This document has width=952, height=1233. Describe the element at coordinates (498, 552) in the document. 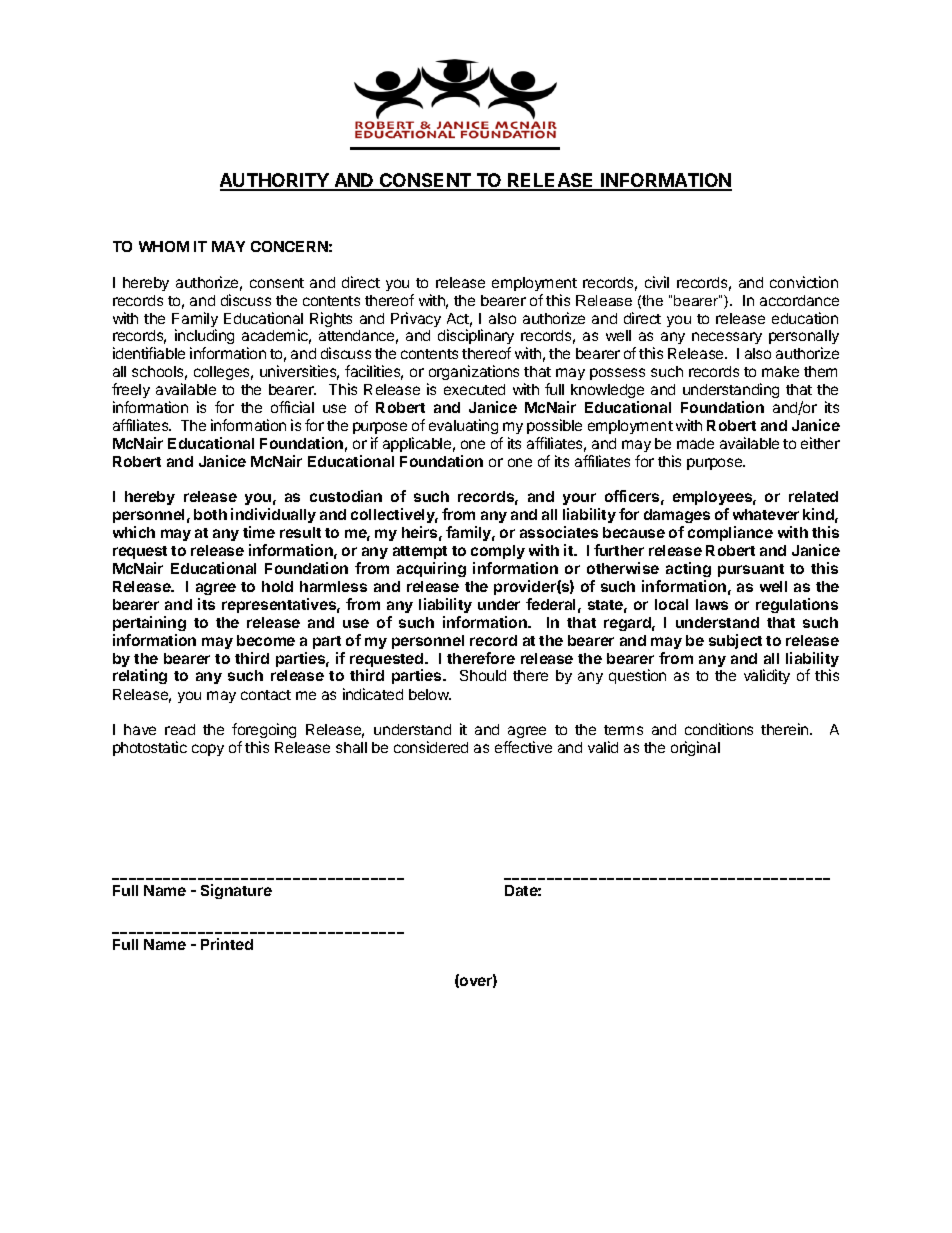

I see `comply` at that location.
